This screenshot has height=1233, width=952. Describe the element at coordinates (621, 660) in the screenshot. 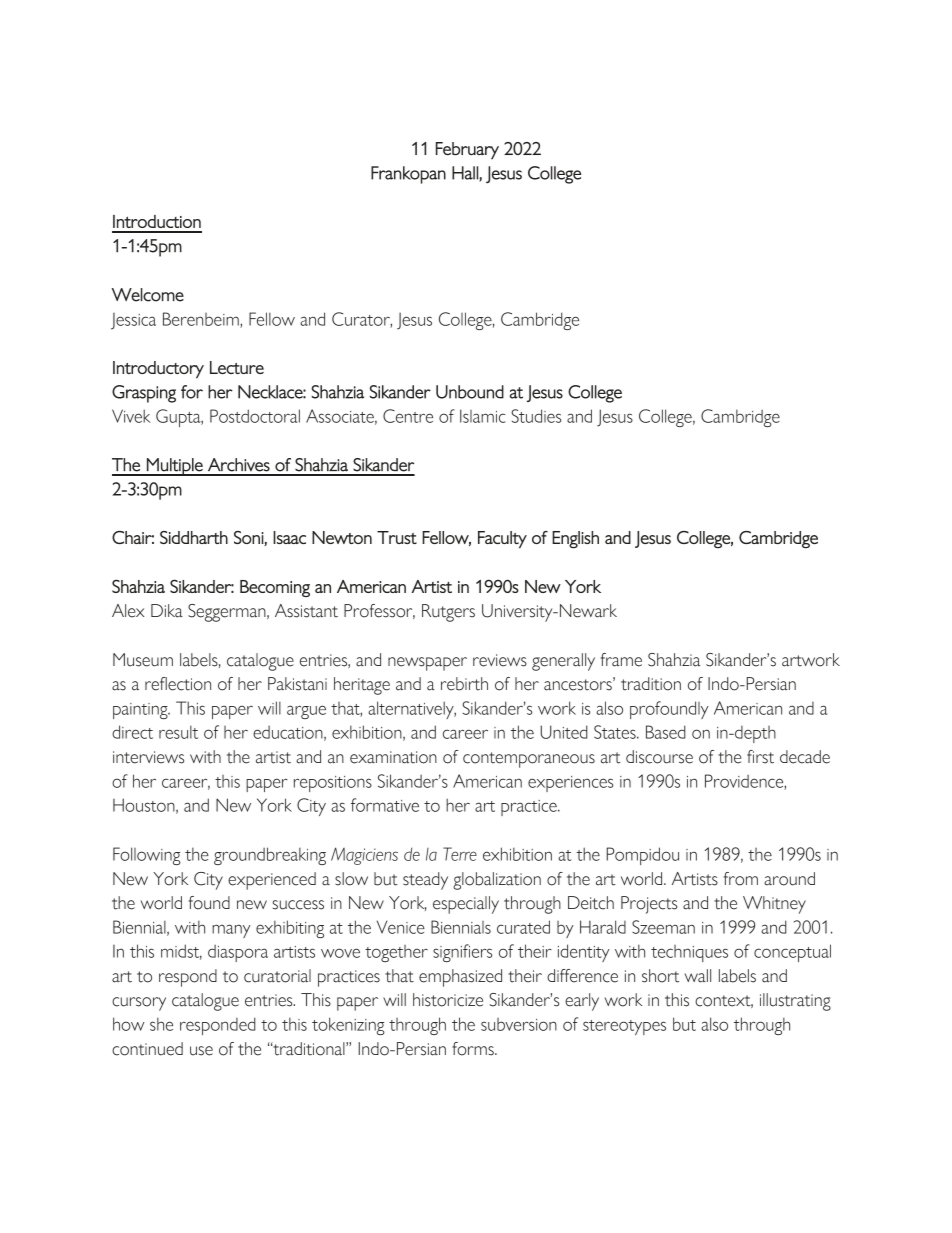

I see `frame` at that location.
